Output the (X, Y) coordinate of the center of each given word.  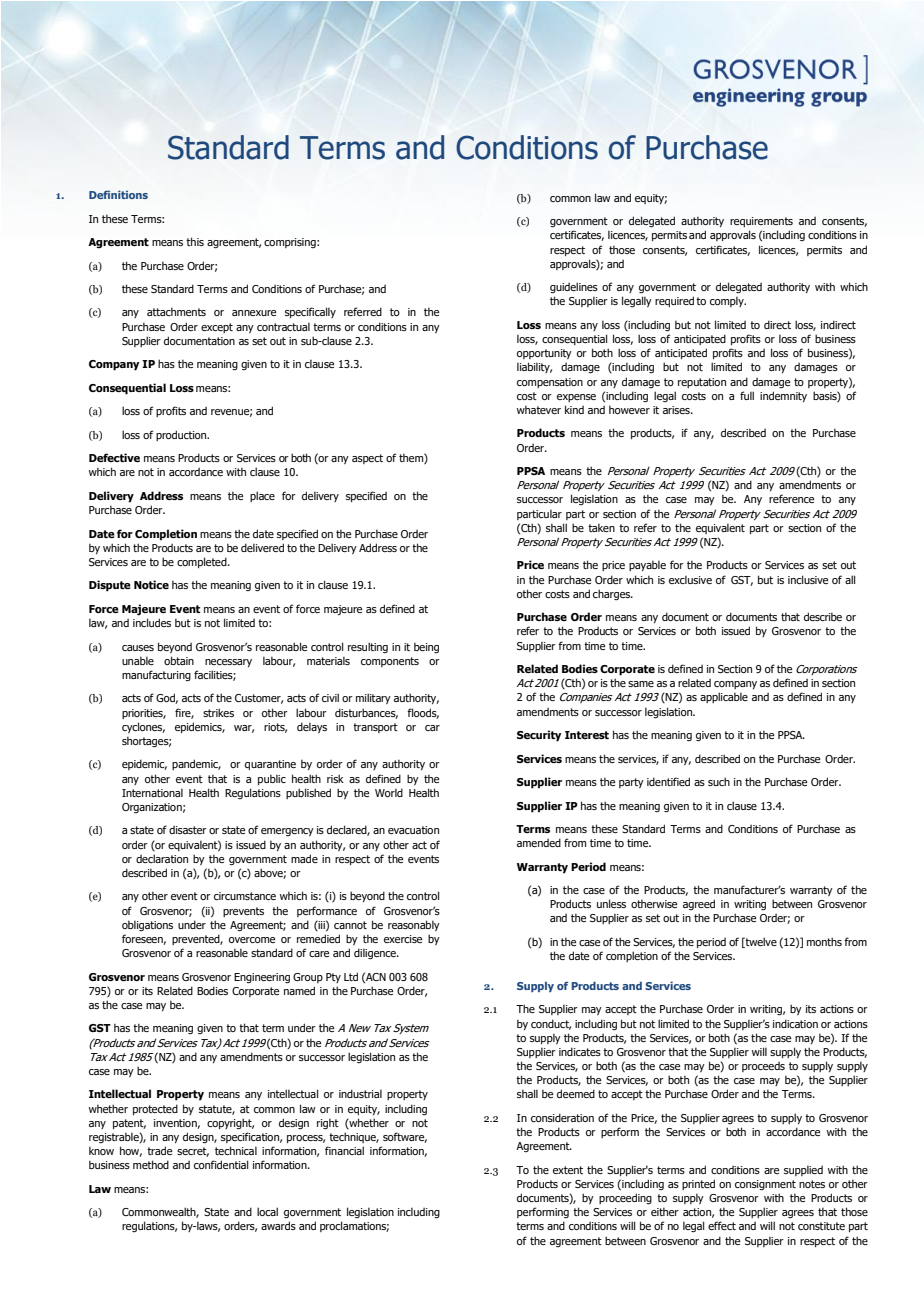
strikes (218, 712)
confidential (221, 1164)
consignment (765, 1185)
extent (568, 1170)
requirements (761, 222)
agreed (699, 904)
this (195, 241)
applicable (724, 697)
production (182, 435)
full (747, 395)
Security (539, 736)
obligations (147, 926)
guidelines (574, 288)
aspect (367, 459)
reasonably (414, 925)
